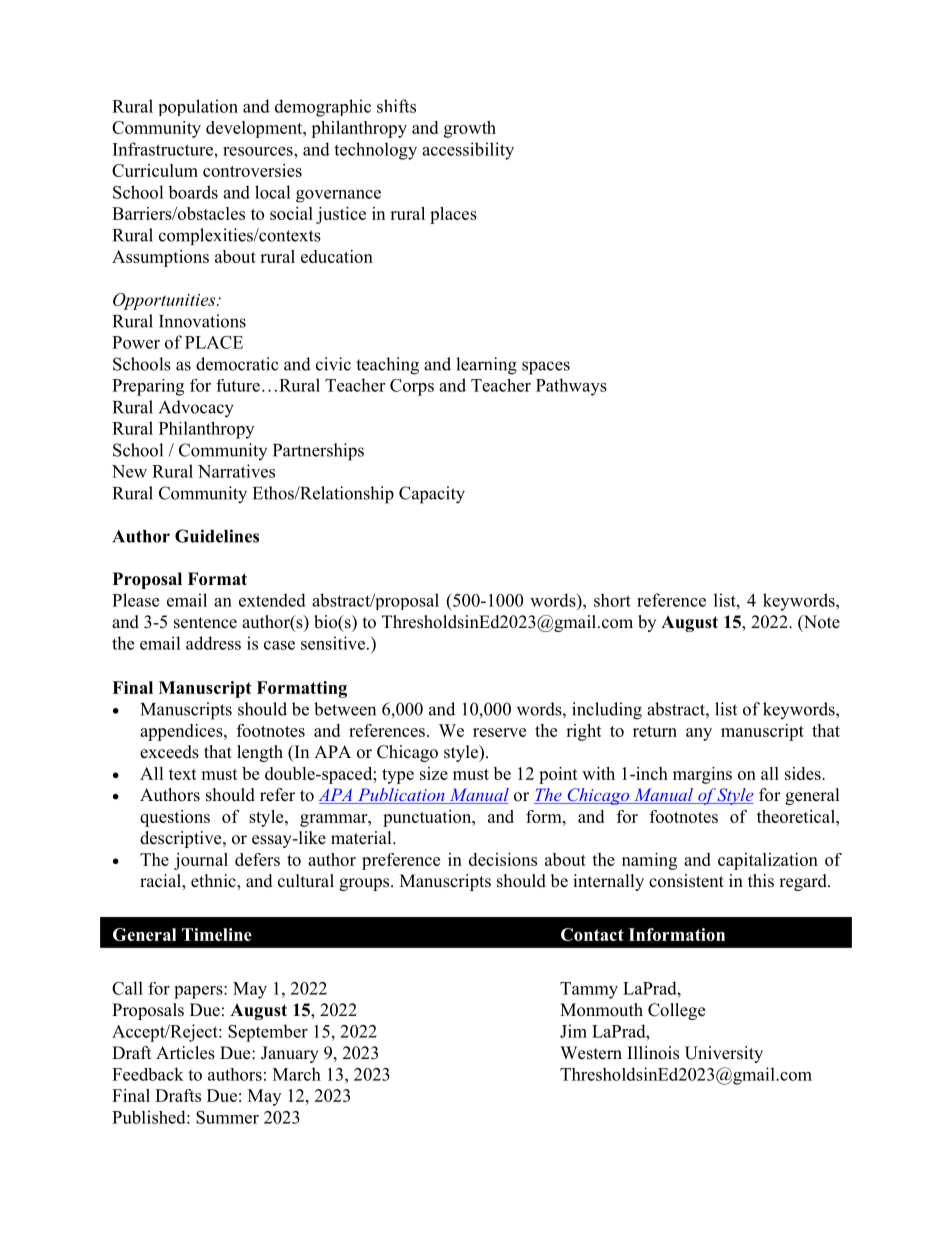  What do you see at coordinates (612, 600) in the screenshot?
I see `short` at bounding box center [612, 600].
